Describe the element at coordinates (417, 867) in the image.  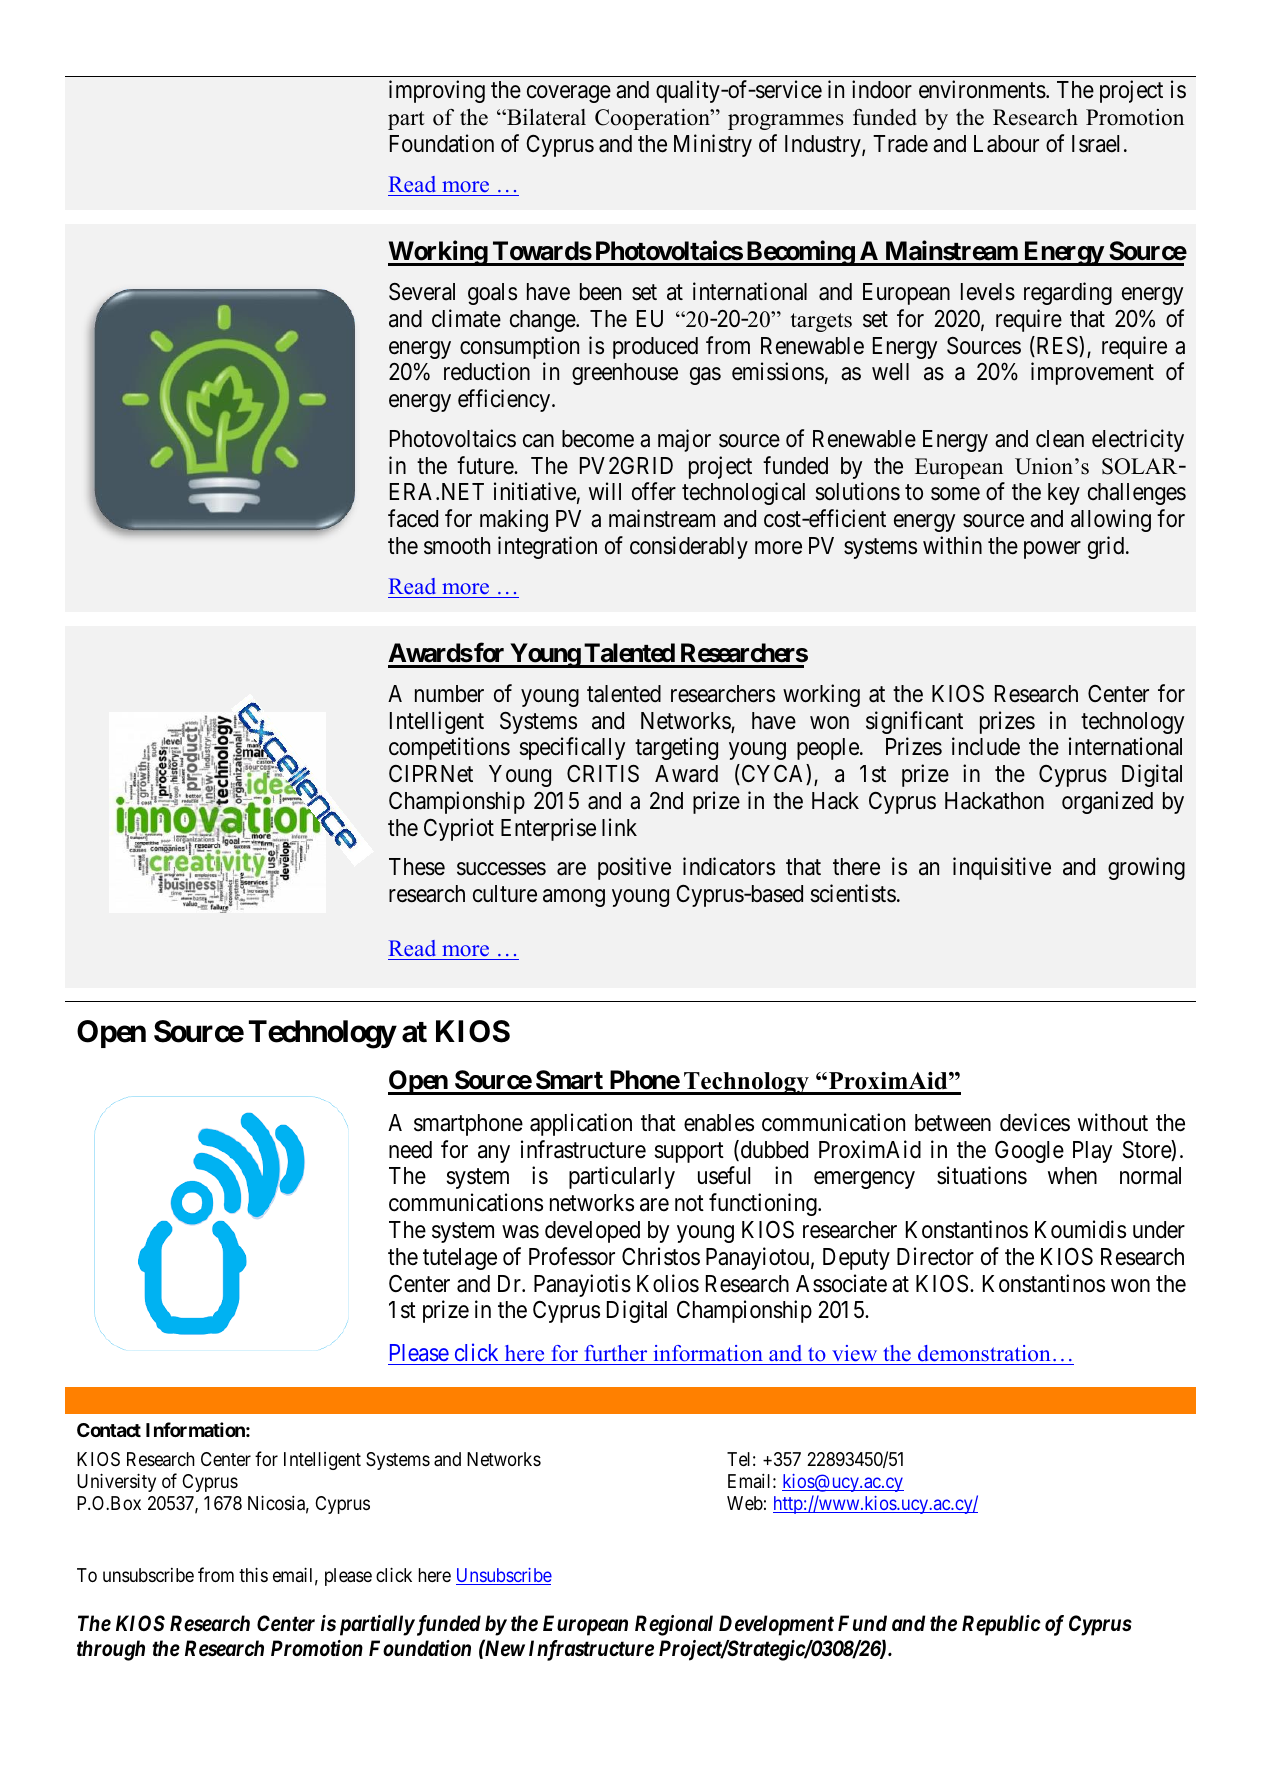
I see `These` at that location.
